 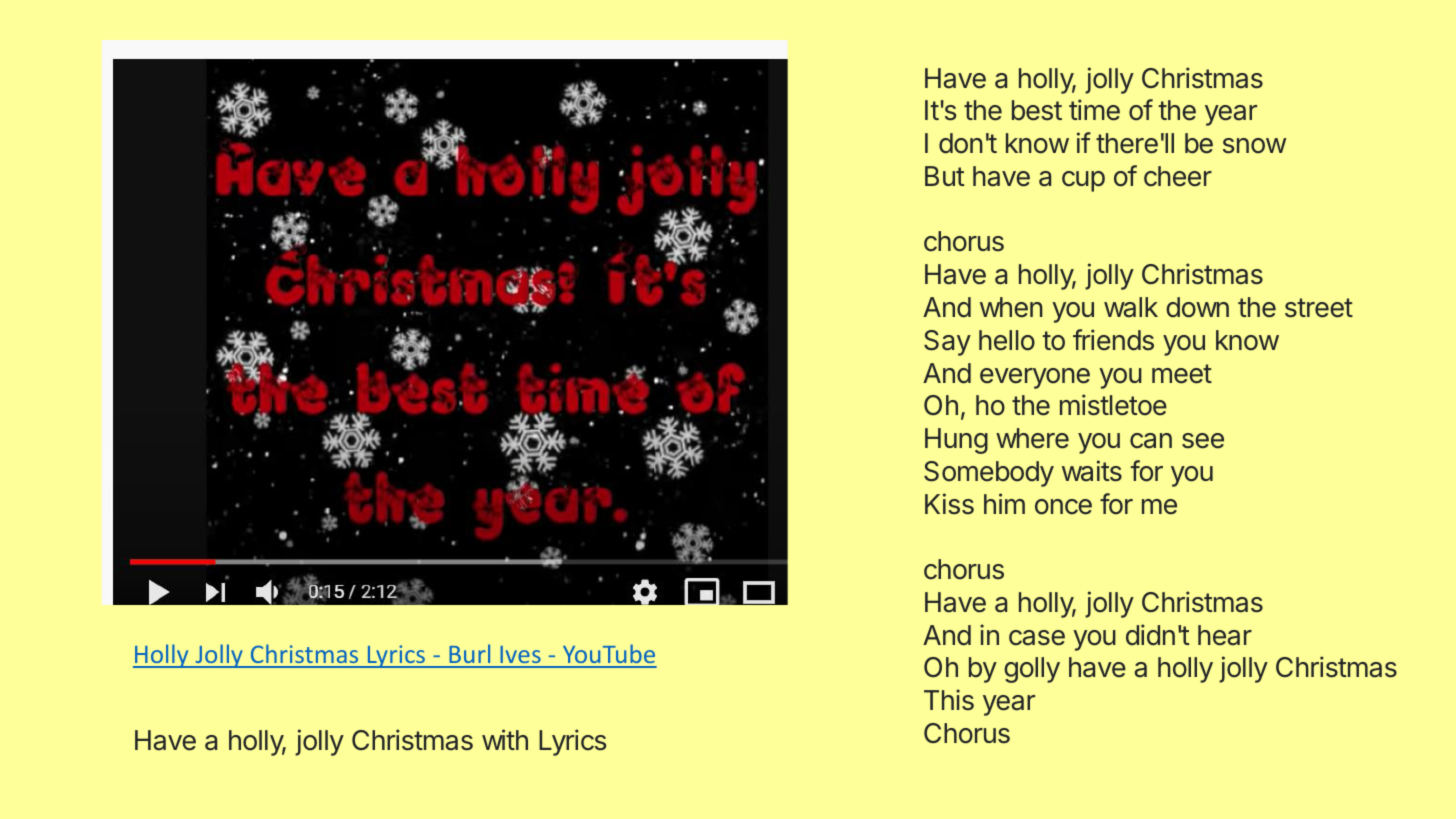 What do you see at coordinates (1007, 340) in the image?
I see `hello` at bounding box center [1007, 340].
